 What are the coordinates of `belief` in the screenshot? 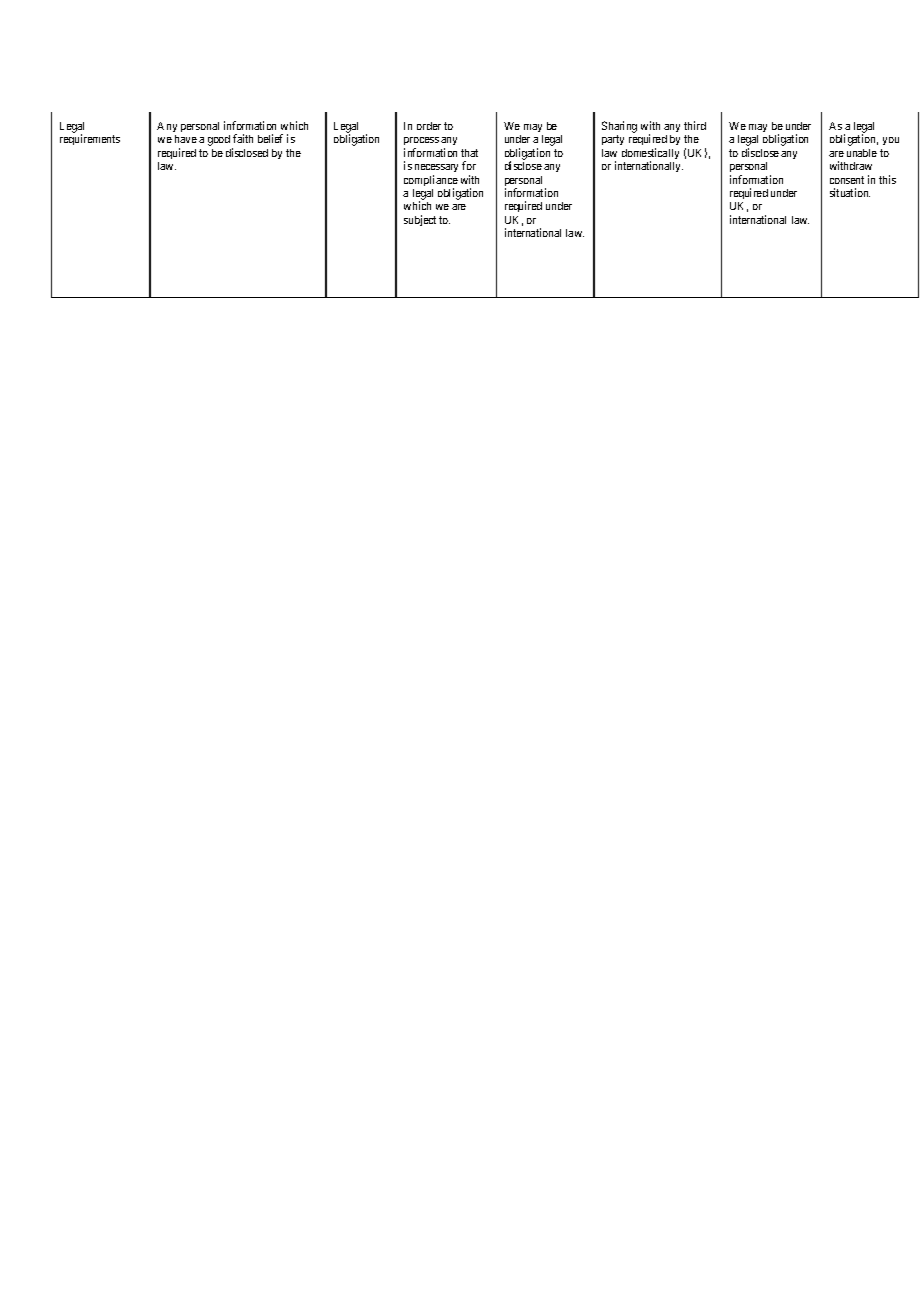 It's located at (270, 138).
